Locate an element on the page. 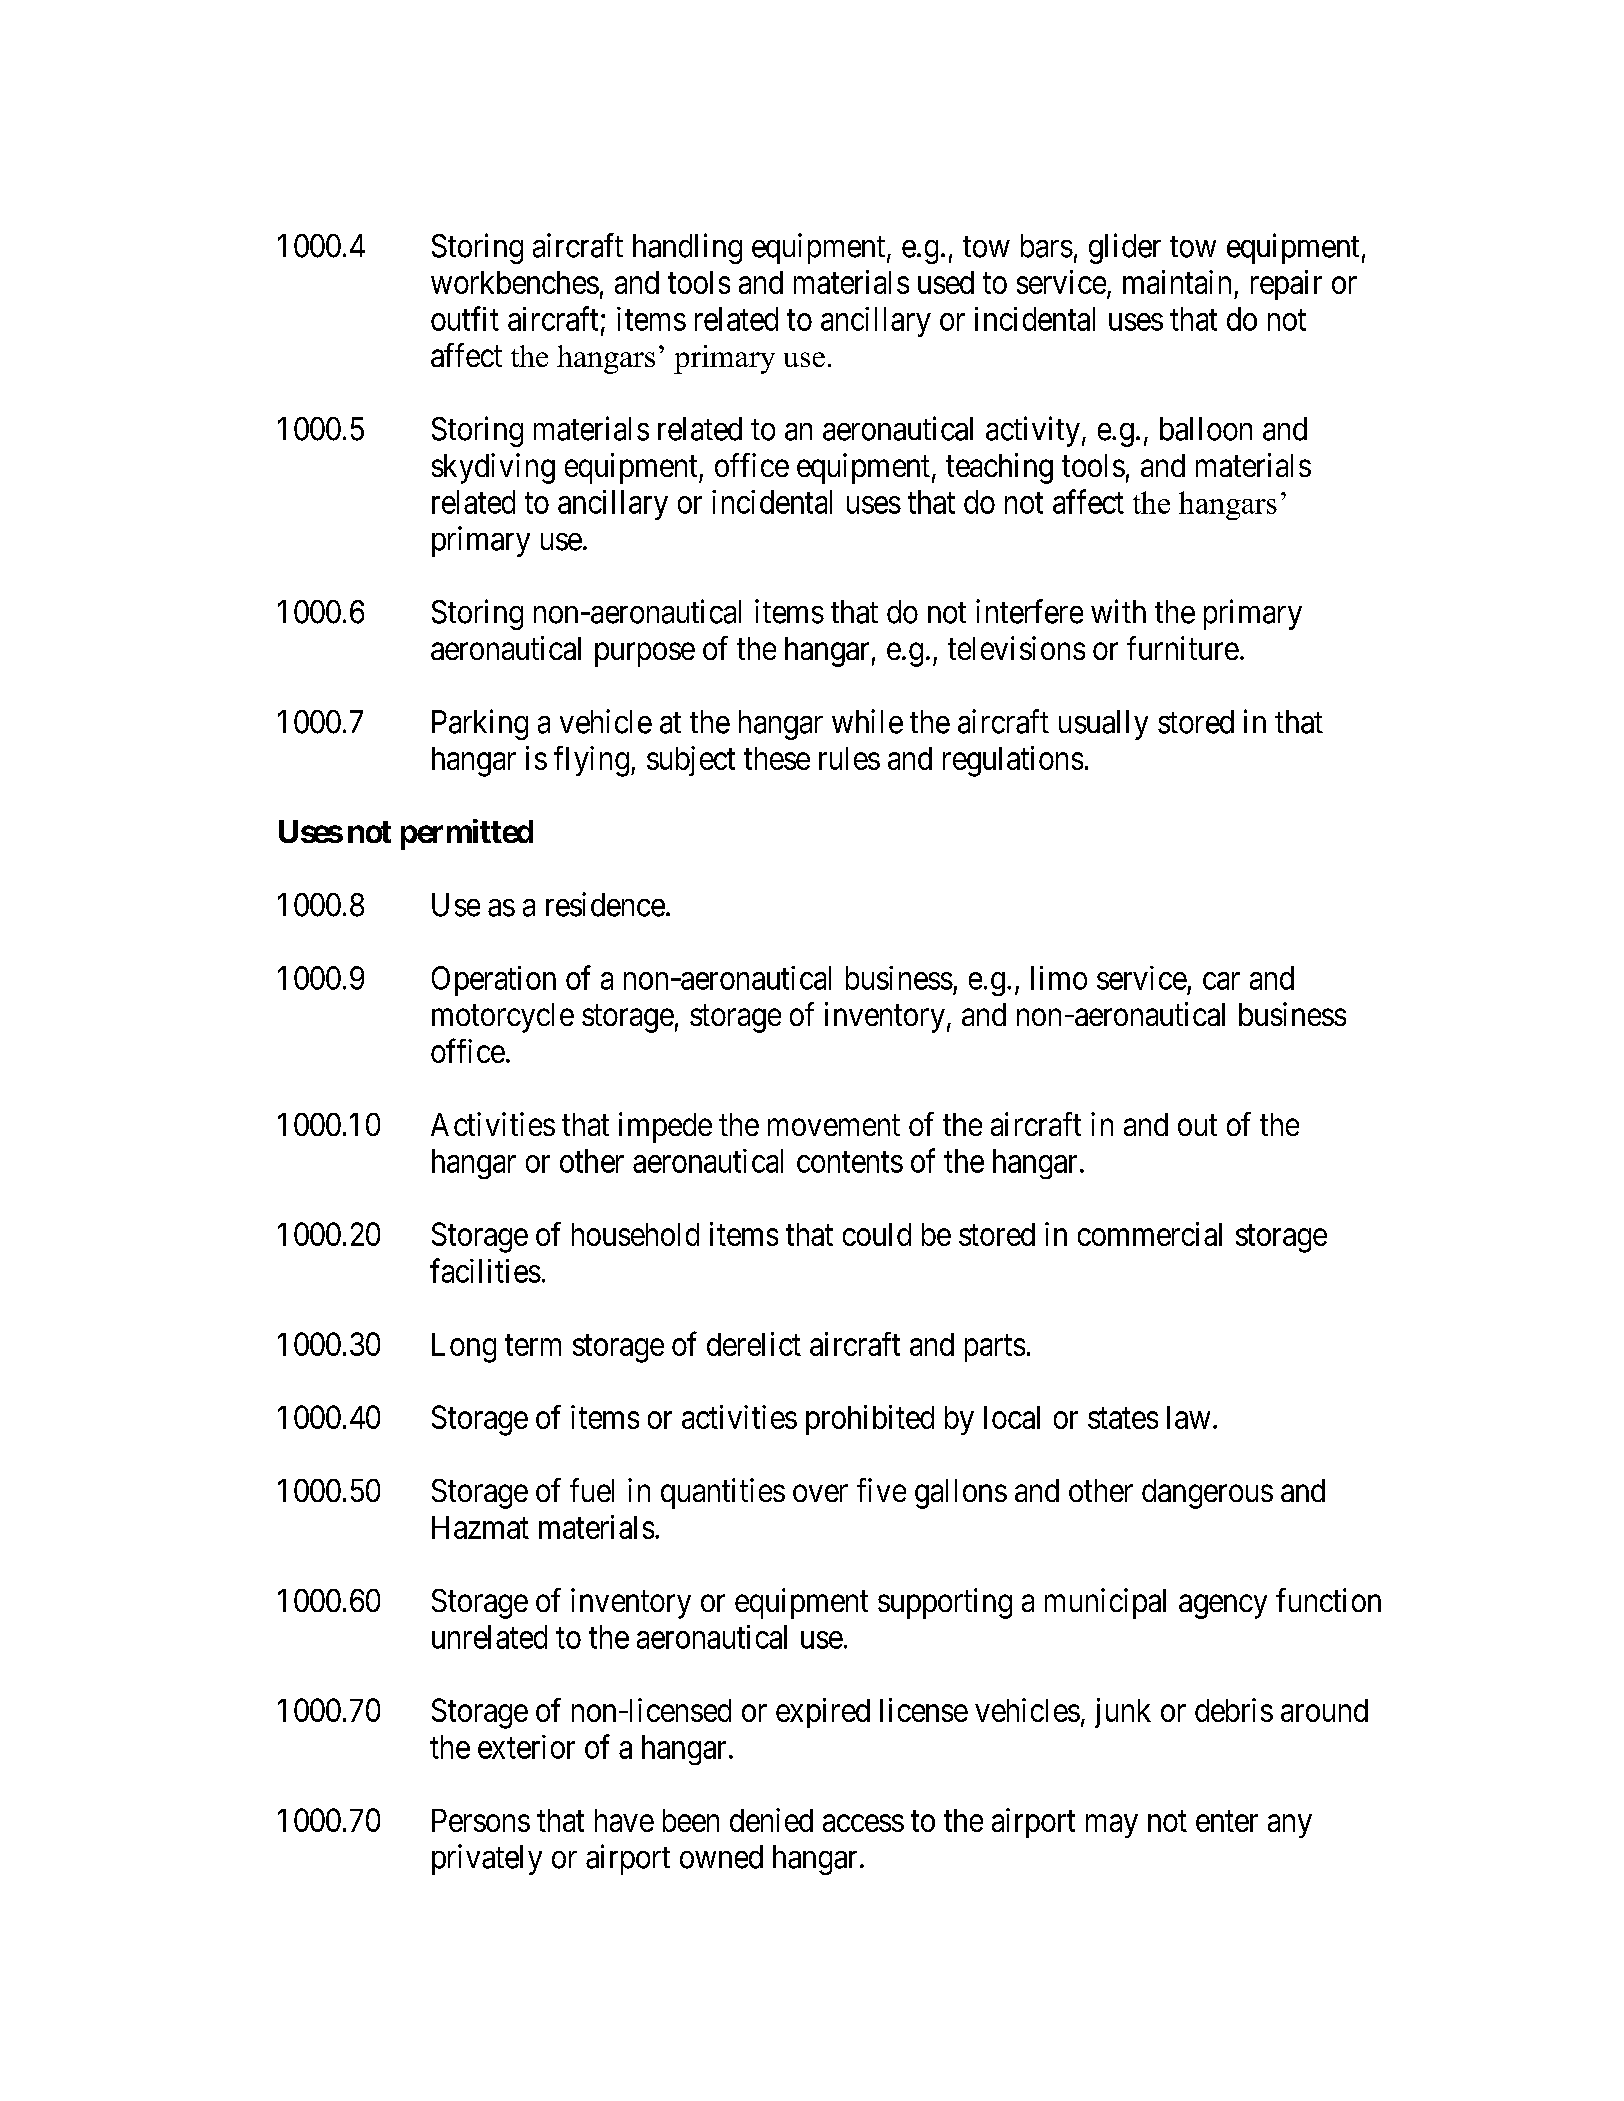 Image resolution: width=1624 pixels, height=2101 pixels. workbenches is located at coordinates (515, 282).
